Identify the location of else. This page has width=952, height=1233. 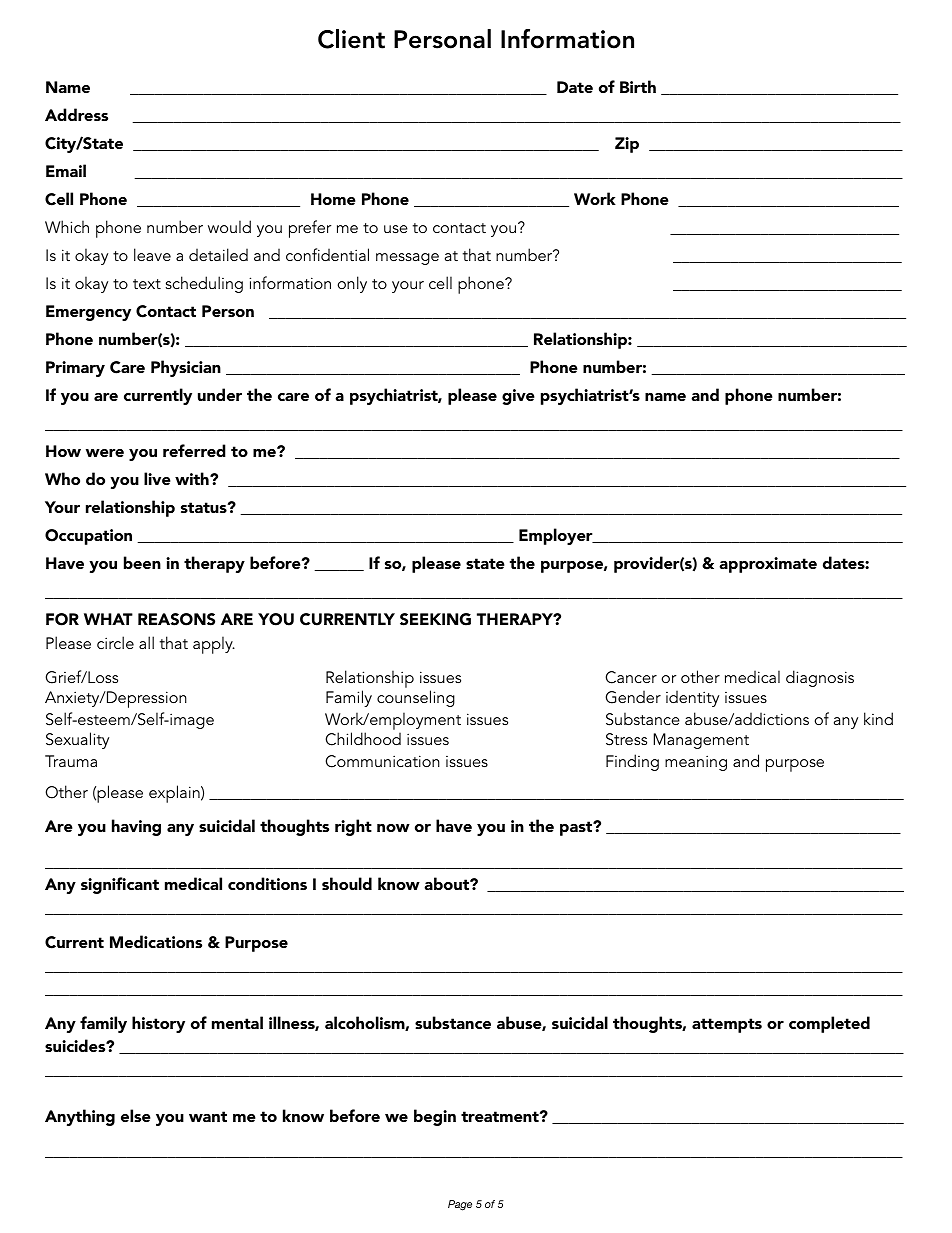
(136, 1115).
